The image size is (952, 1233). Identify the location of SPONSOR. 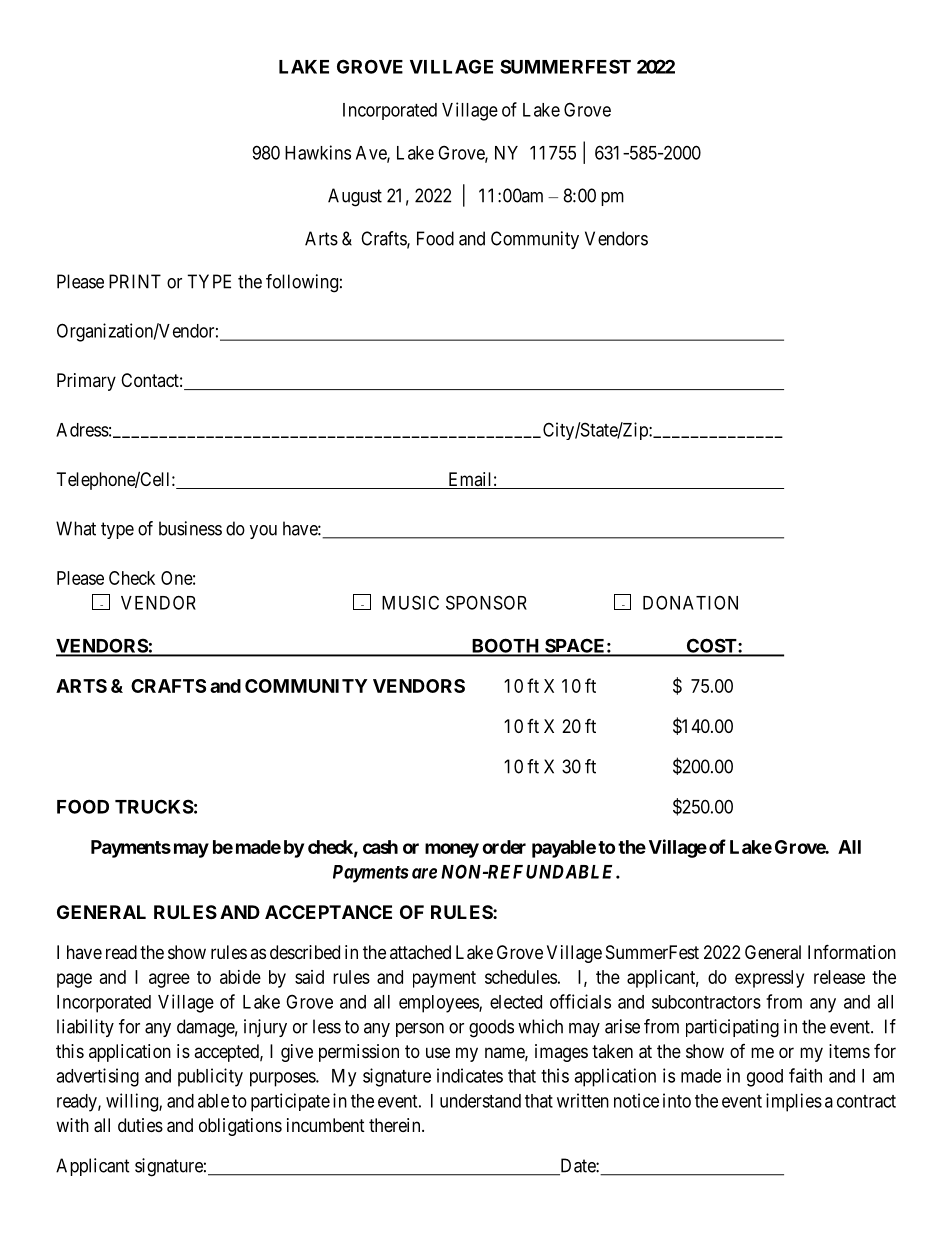
(486, 602).
